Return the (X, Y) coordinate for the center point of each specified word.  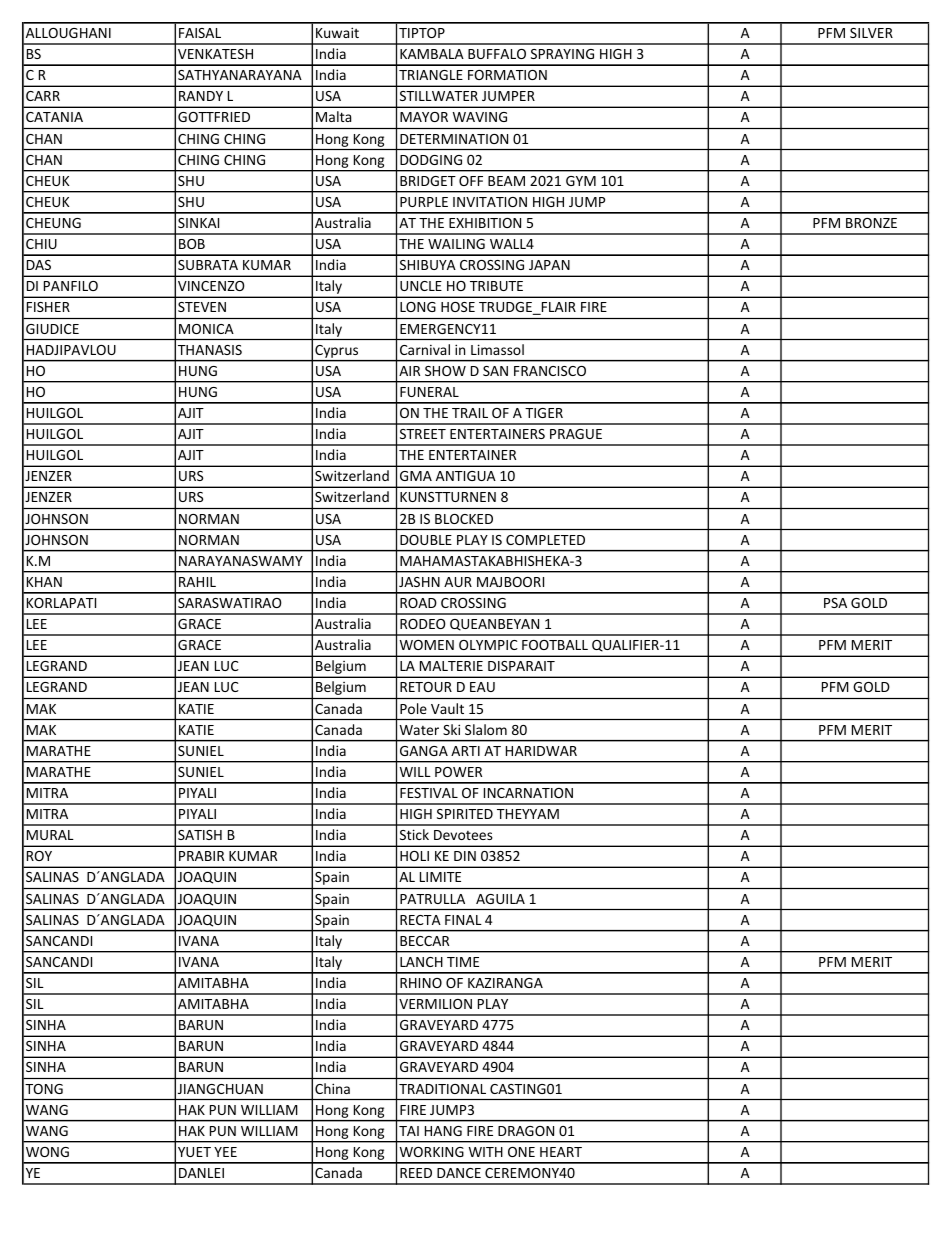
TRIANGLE (431, 75)
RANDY (201, 96)
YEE (225, 1152)
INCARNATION (528, 793)
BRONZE (871, 223)
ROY (39, 856)
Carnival (425, 349)
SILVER (871, 33)
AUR (458, 582)
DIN (465, 856)
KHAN (44, 582)
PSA (835, 603)
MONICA (206, 329)
